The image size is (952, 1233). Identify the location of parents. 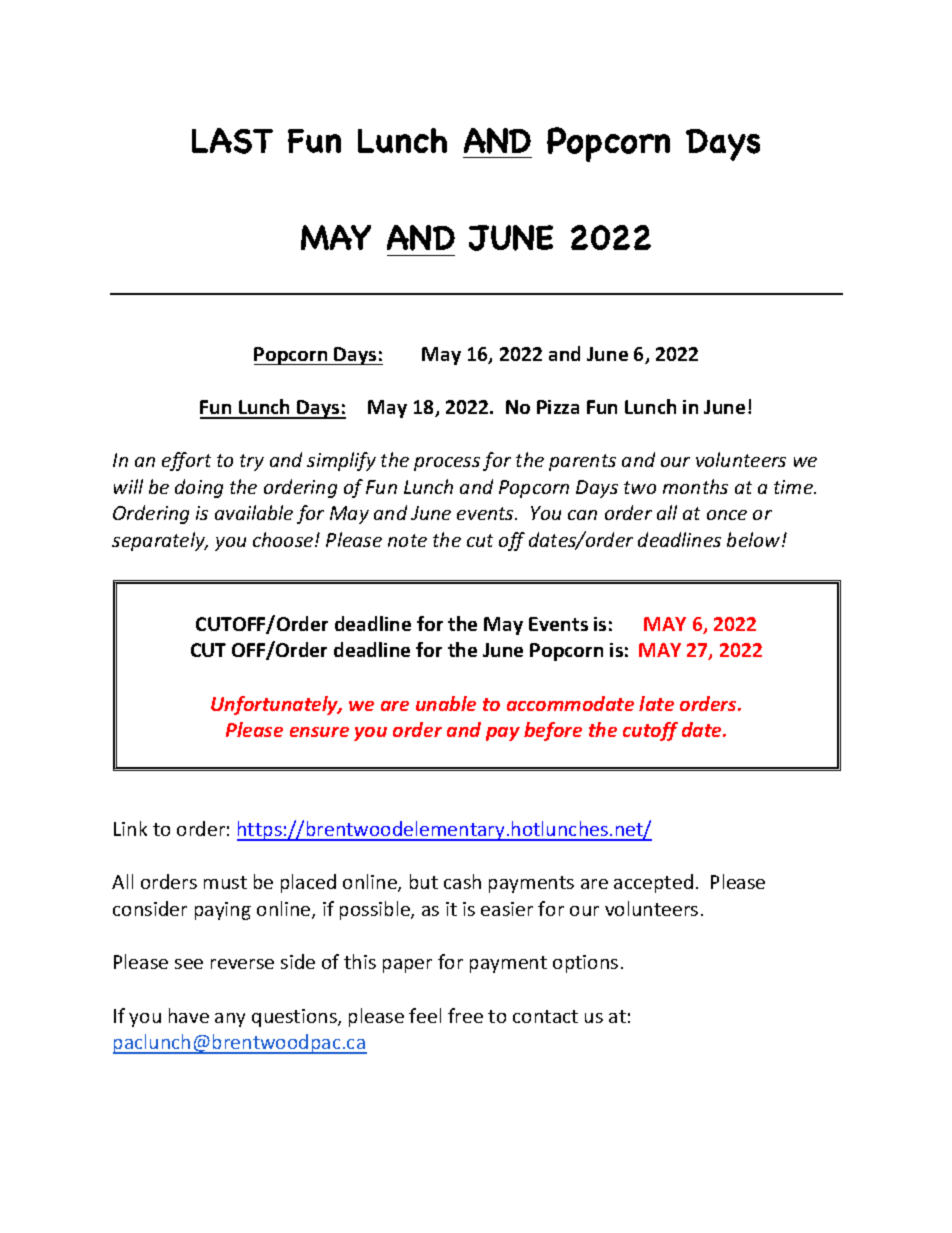
(582, 462).
